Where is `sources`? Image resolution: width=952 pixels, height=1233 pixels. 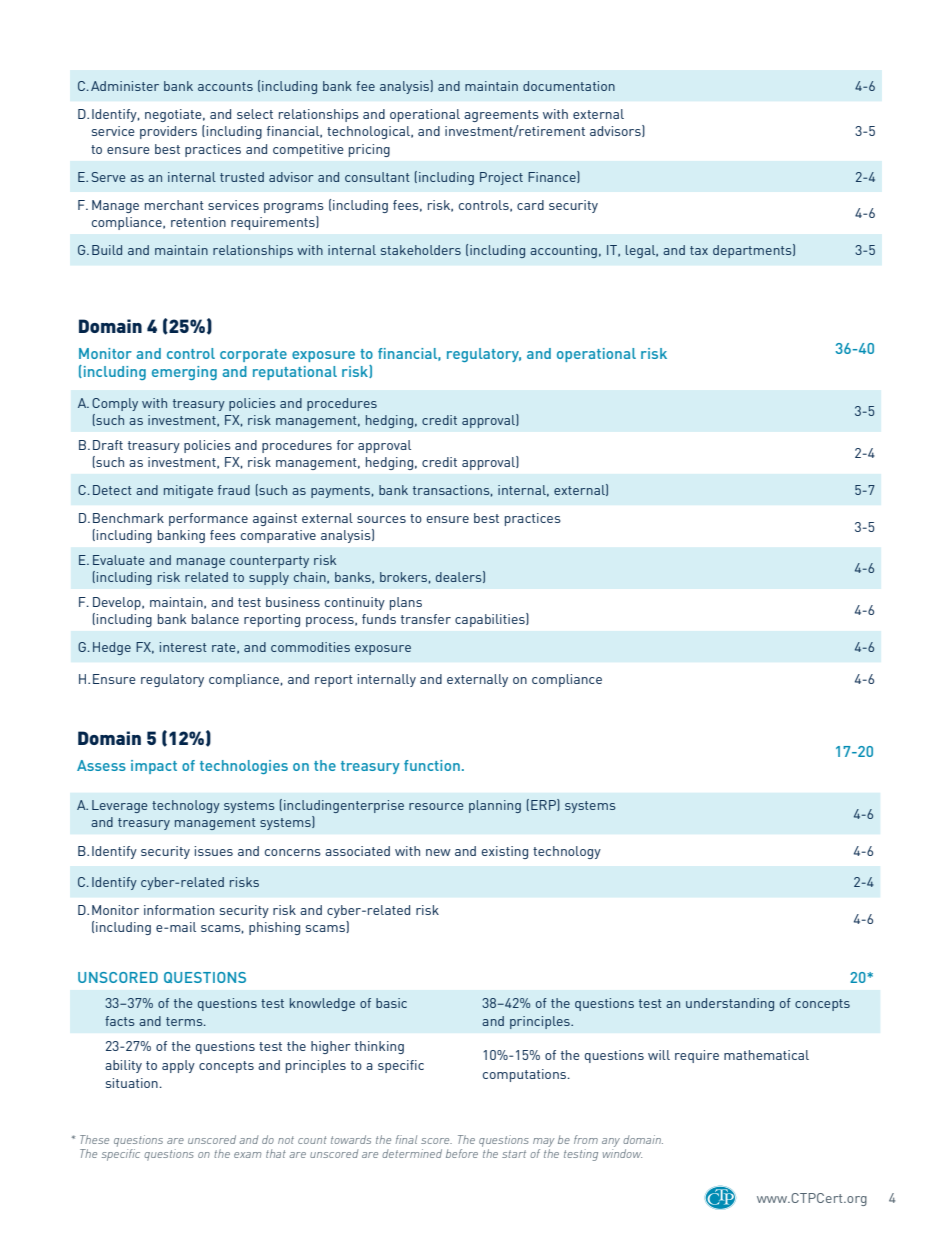
sources is located at coordinates (381, 519).
